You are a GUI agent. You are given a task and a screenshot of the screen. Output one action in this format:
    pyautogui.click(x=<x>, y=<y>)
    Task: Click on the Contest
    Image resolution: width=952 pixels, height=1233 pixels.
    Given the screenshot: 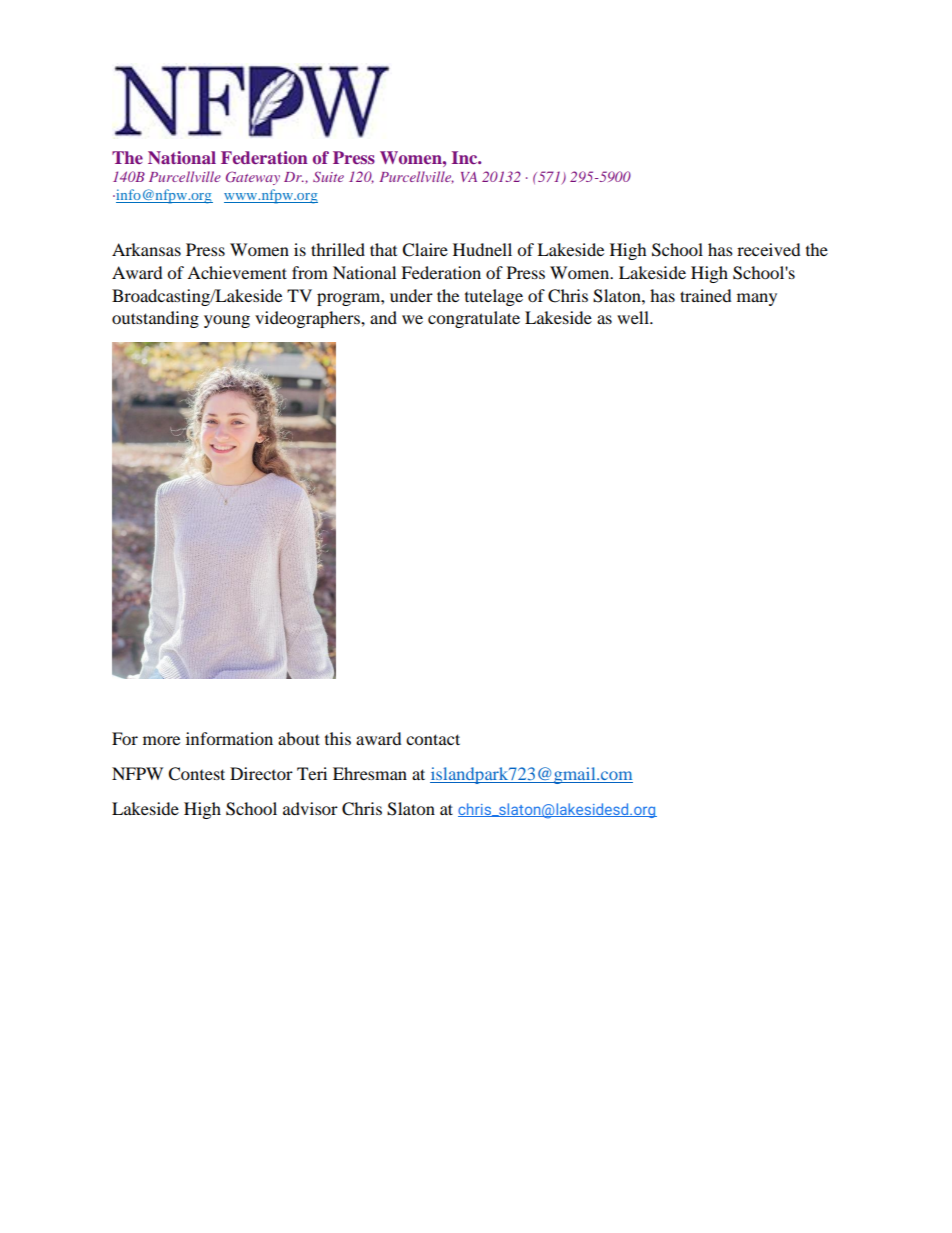 What is the action you would take?
    pyautogui.click(x=196, y=774)
